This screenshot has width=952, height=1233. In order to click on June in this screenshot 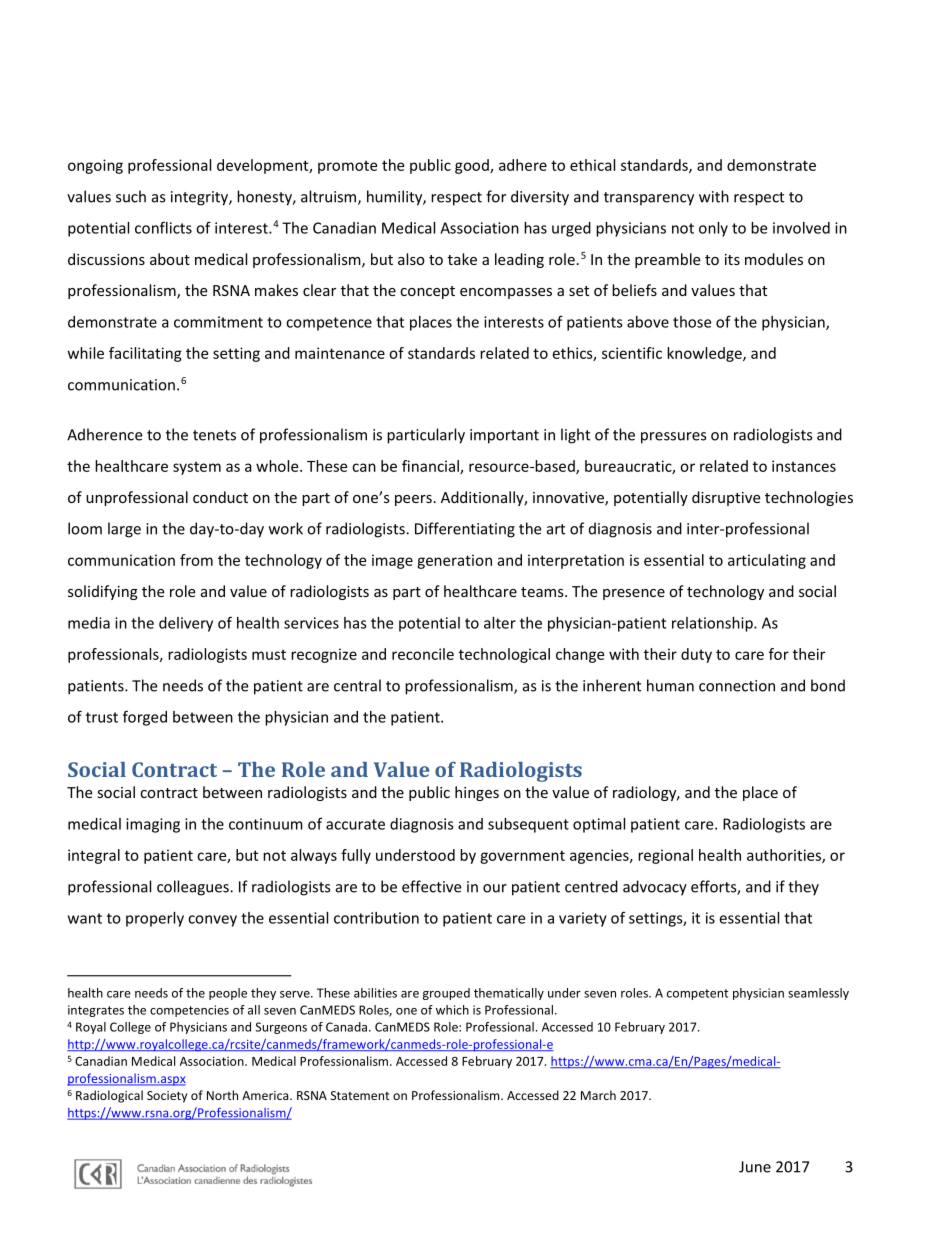, I will do `click(755, 1167)`.
